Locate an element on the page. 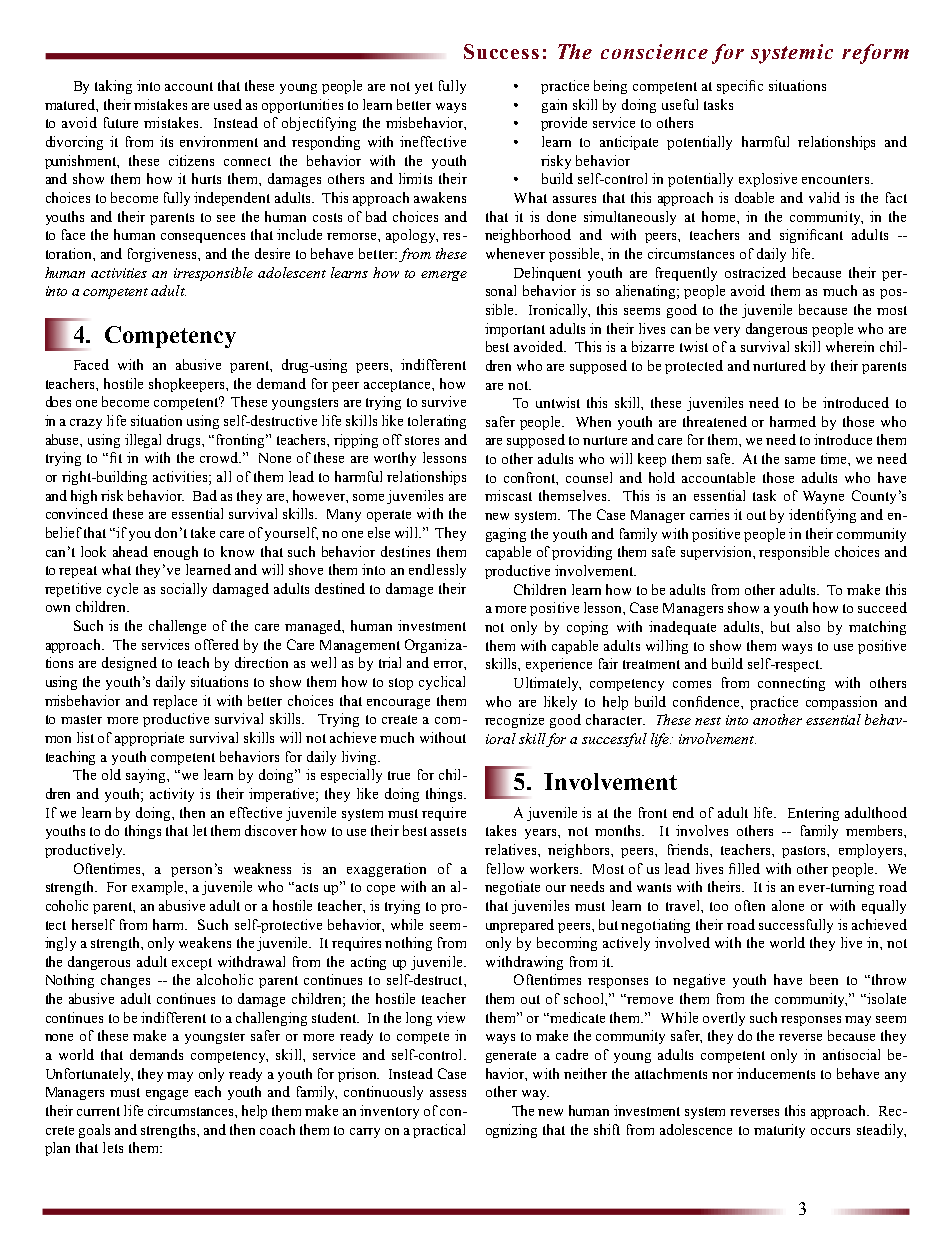 This image has width=952, height=1250. wherein is located at coordinates (850, 346).
